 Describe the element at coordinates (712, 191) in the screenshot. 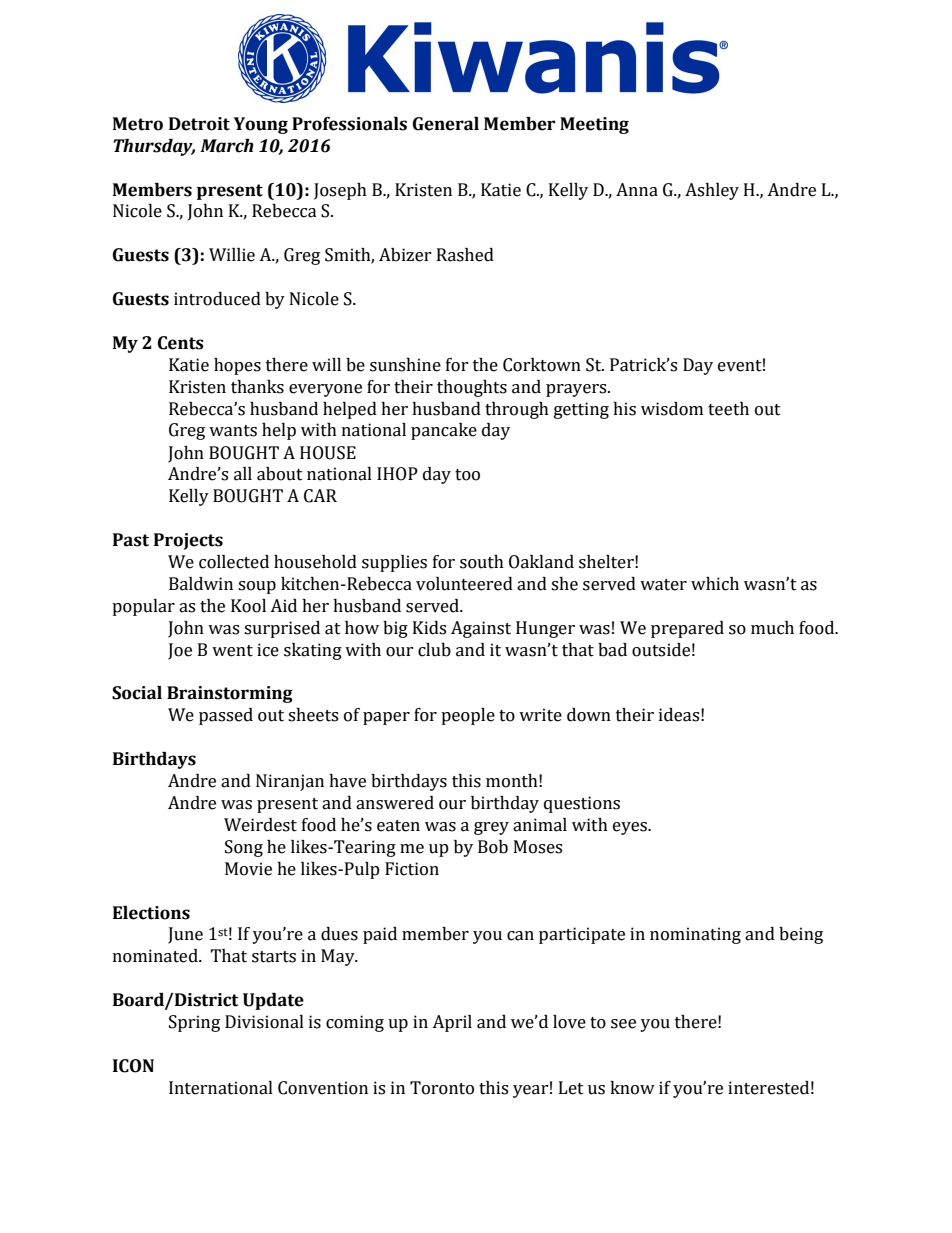

I see `Ashley` at that location.
